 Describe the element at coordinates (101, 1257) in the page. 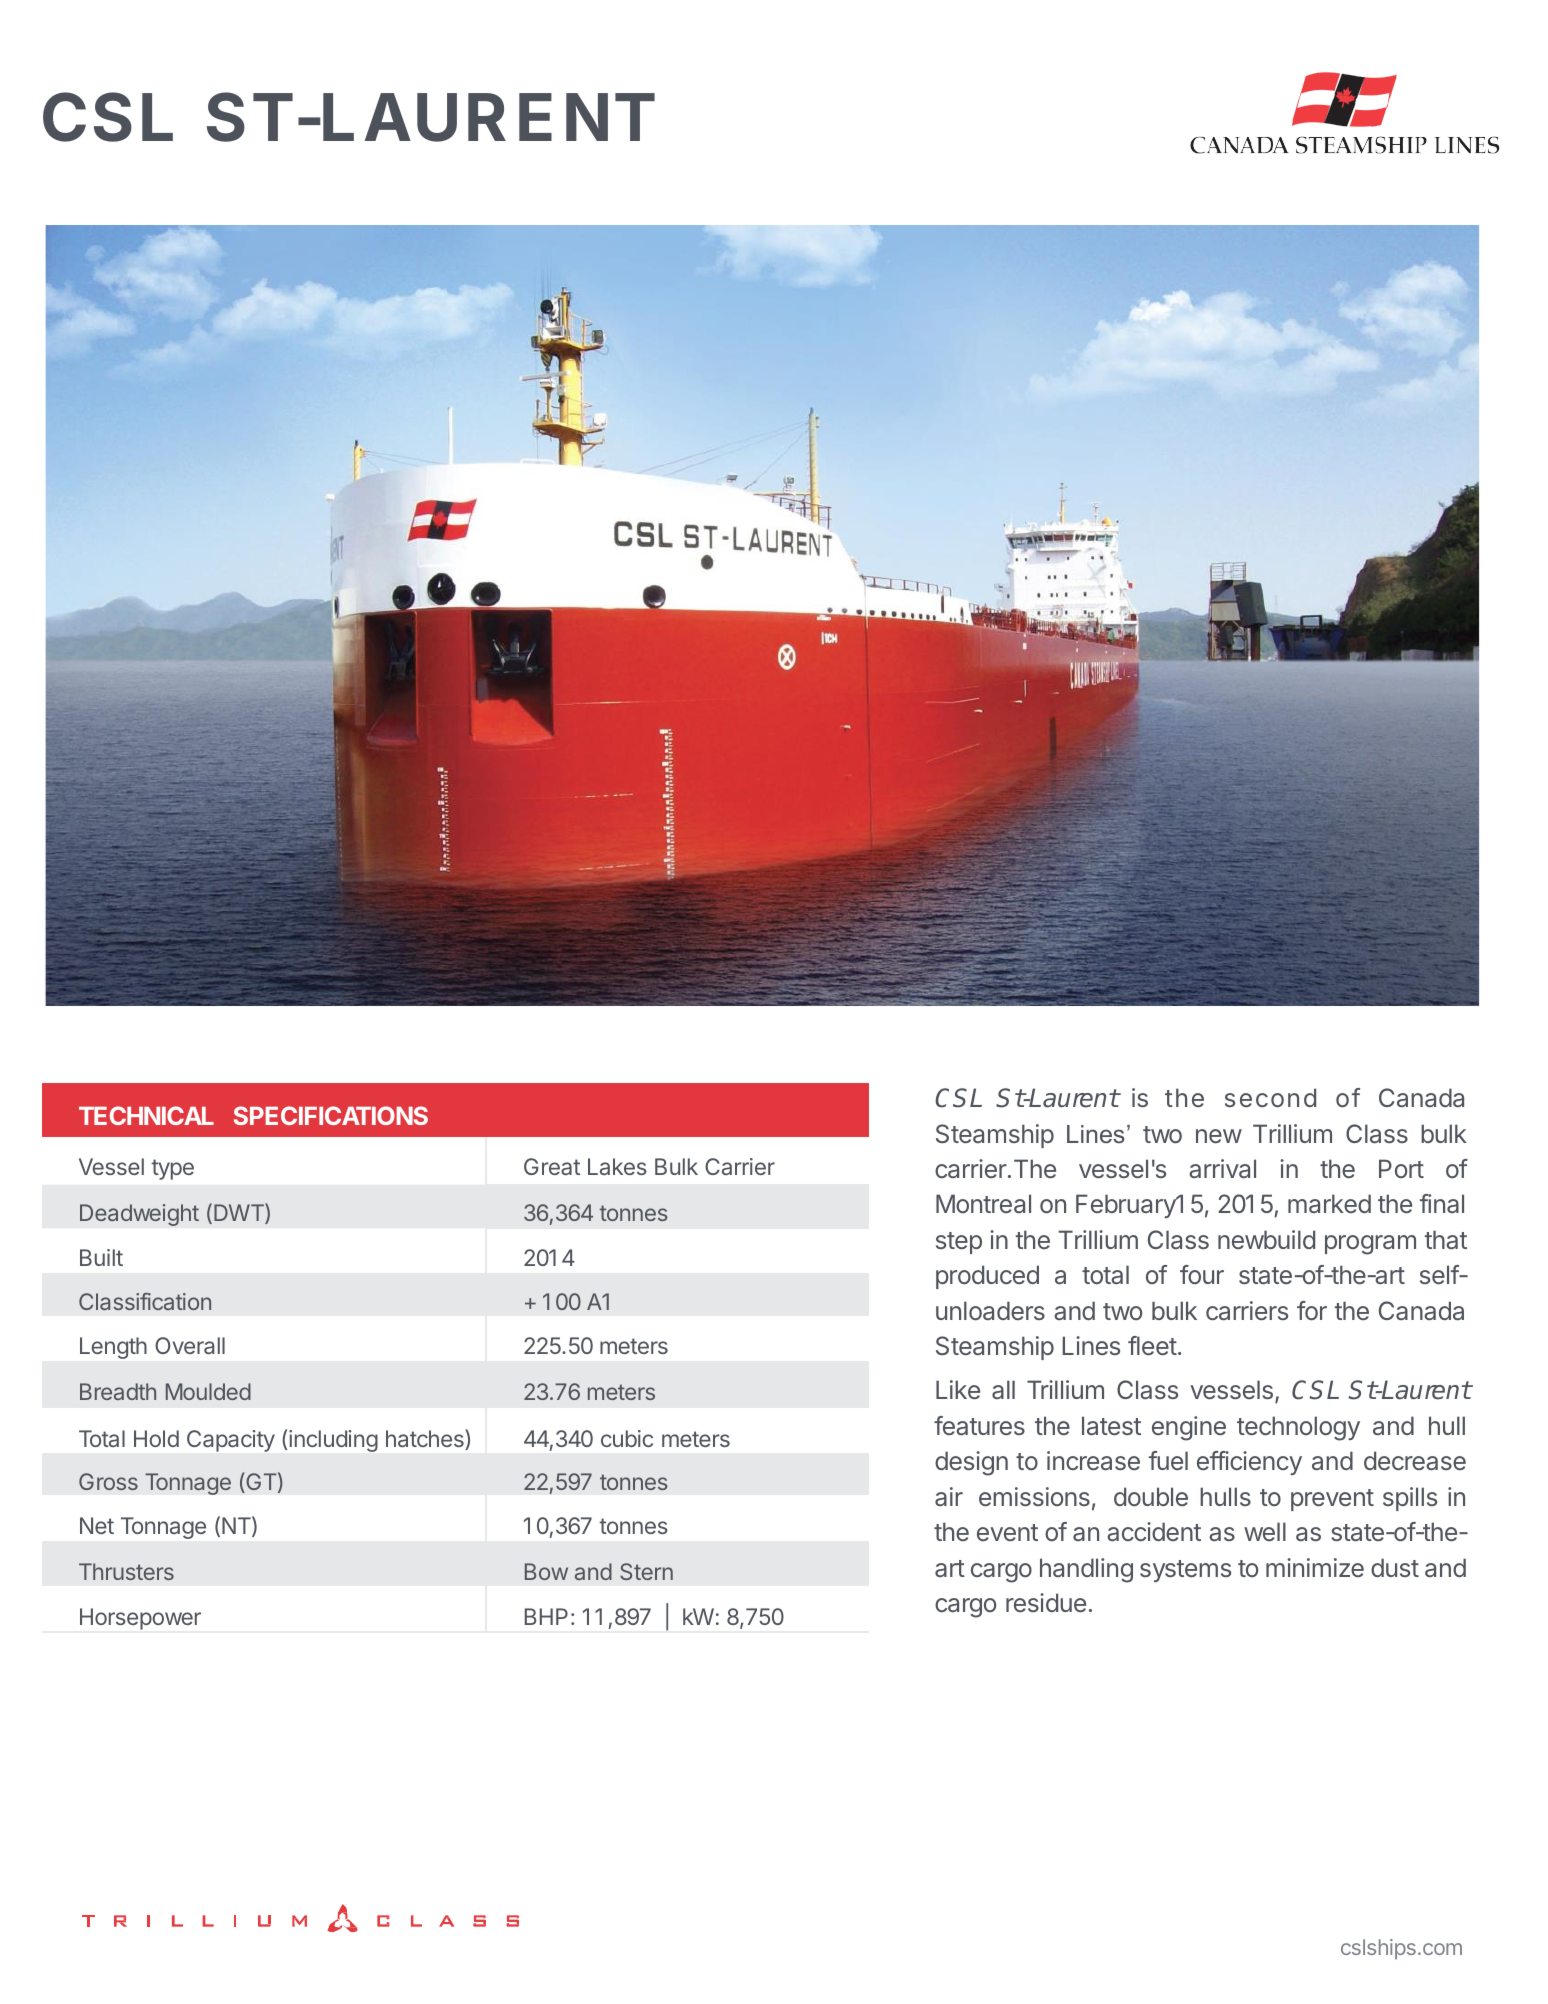

I see `Built` at that location.
